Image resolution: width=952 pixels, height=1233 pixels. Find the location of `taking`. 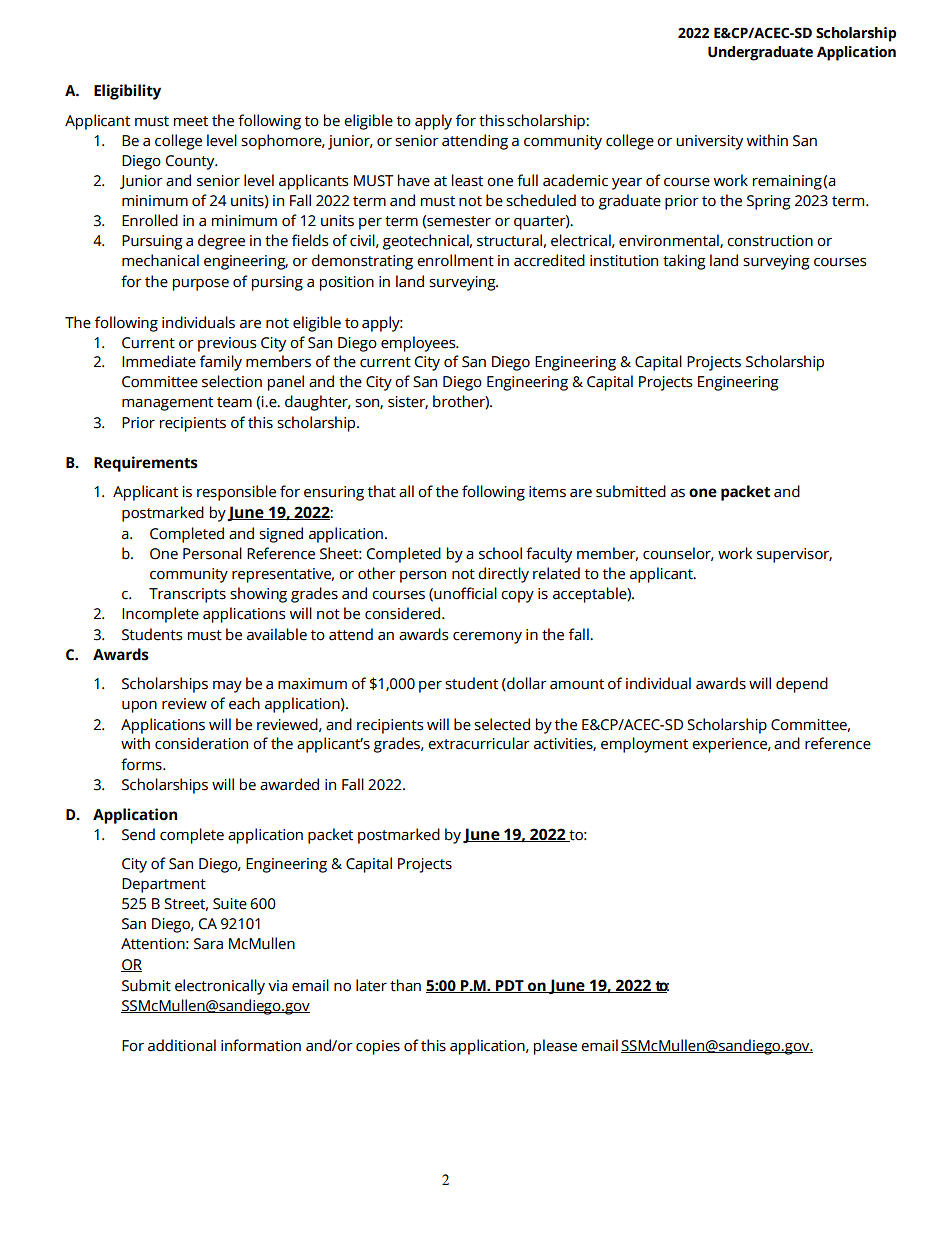

taking is located at coordinates (684, 262).
